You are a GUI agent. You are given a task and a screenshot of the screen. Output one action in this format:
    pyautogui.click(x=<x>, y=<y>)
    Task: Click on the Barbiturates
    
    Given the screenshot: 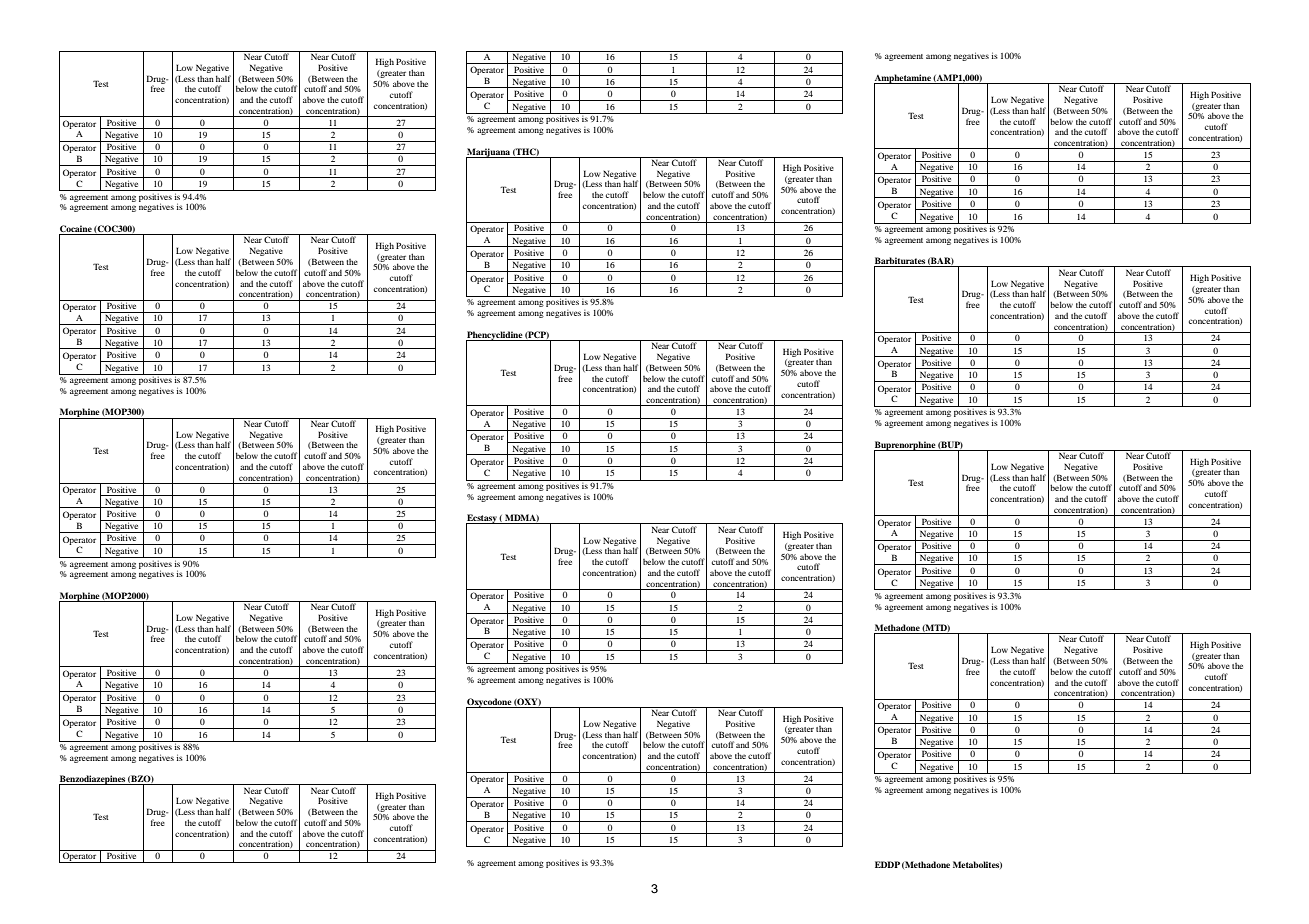 What is the action you would take?
    pyautogui.click(x=900, y=262)
